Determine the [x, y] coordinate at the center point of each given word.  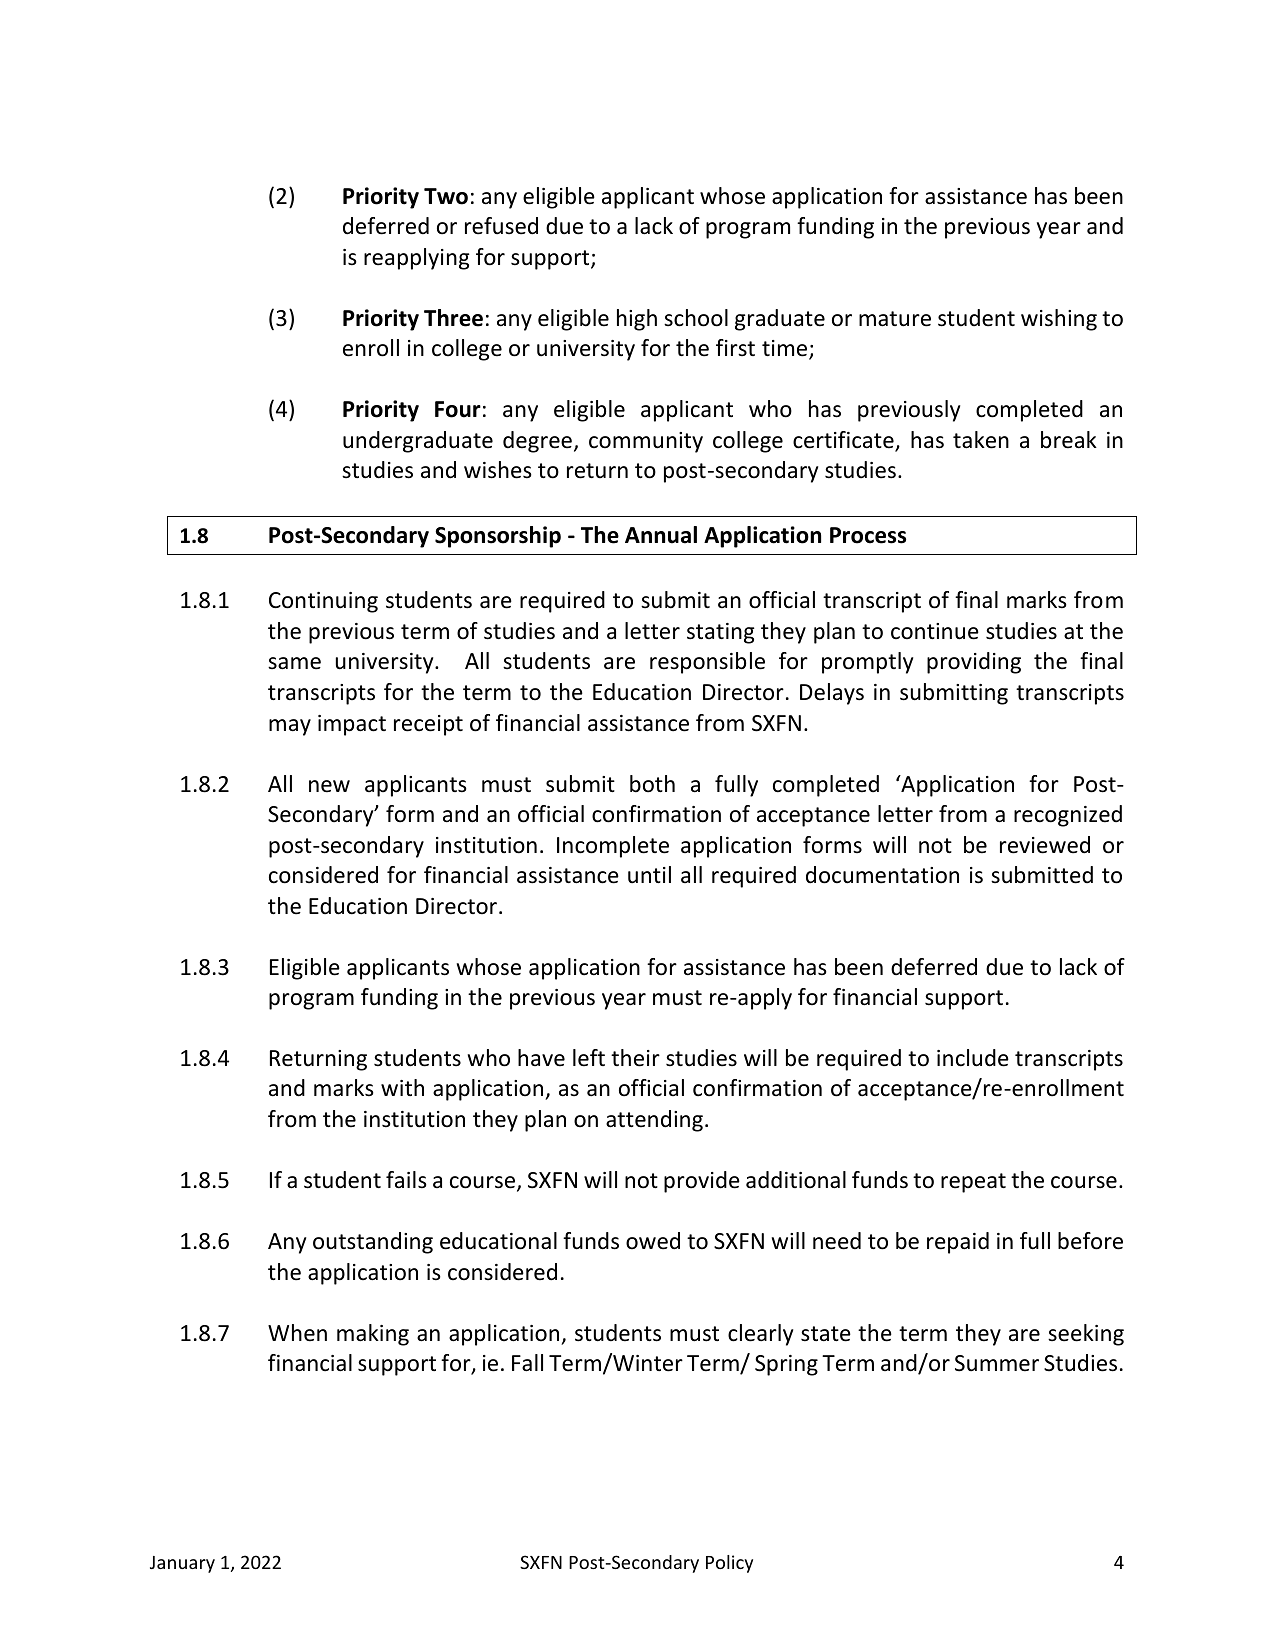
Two [446, 196]
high [637, 320]
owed [653, 1241]
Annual [661, 535]
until [649, 875]
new [329, 786]
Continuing [323, 602]
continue [935, 631]
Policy [729, 1564]
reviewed [1045, 845]
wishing [1059, 320]
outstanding [373, 1243]
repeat [973, 1183]
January [182, 1564]
